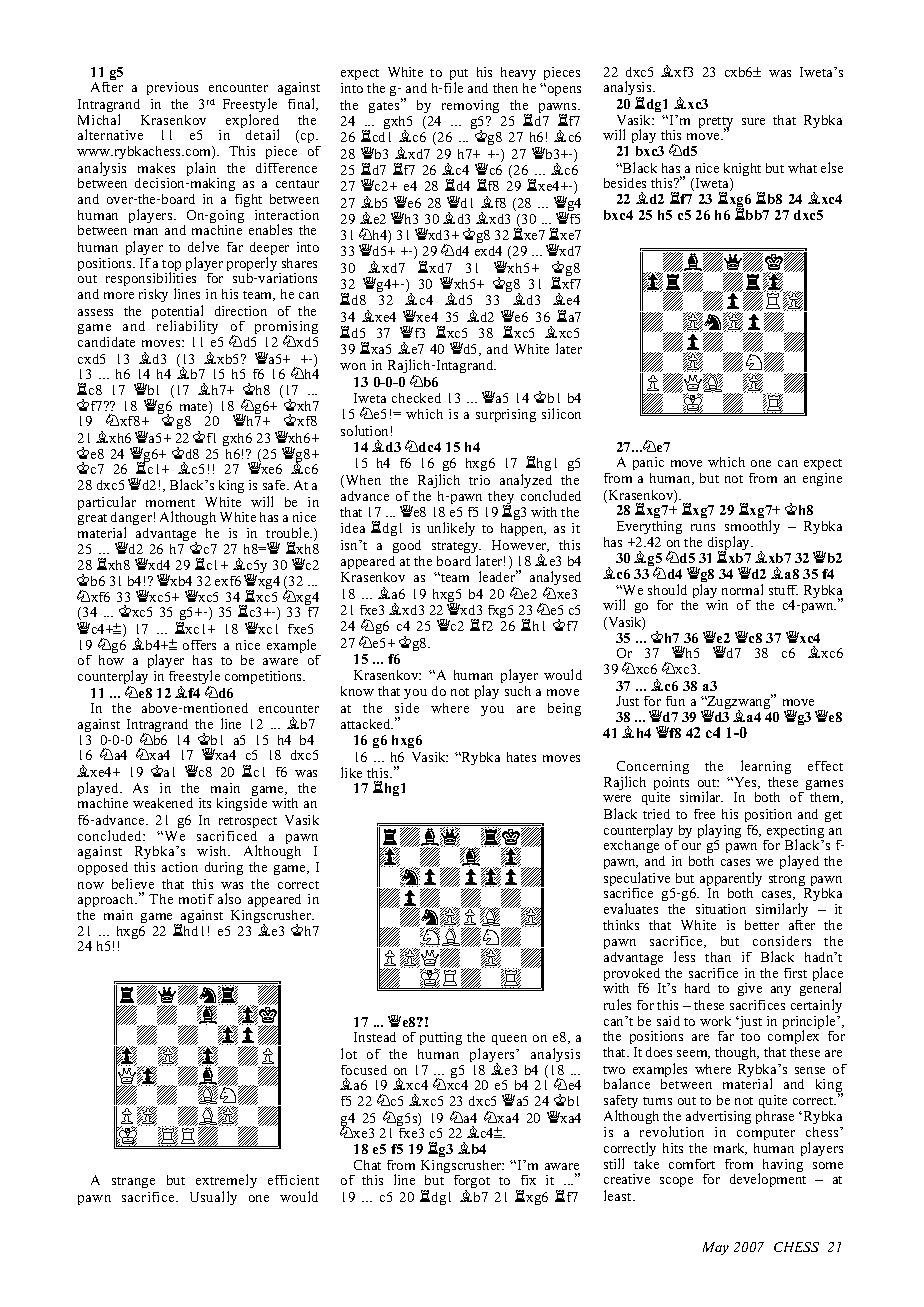  Describe the element at coordinates (213, 1198) in the screenshot. I see `Usually` at that location.
